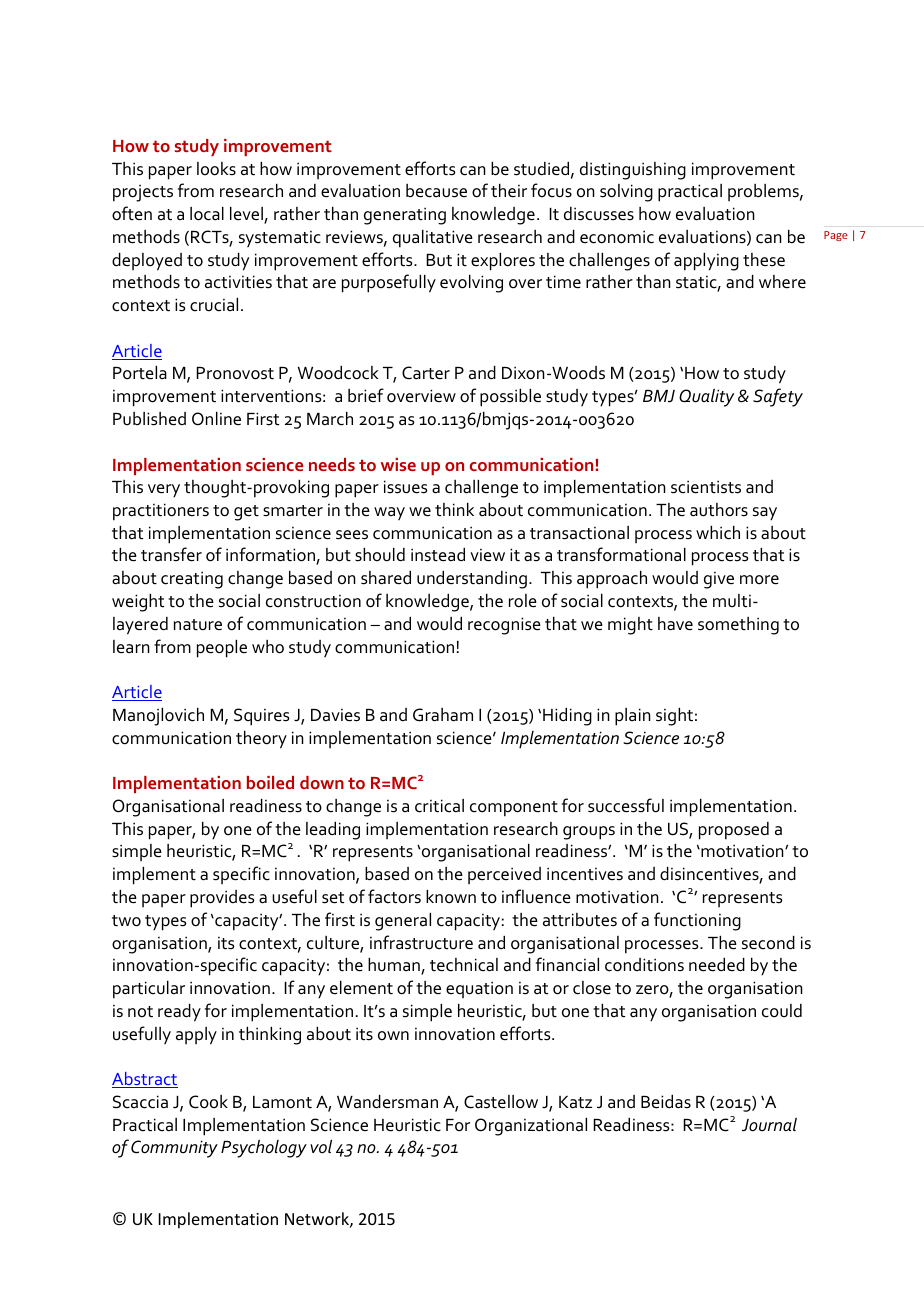 Image resolution: width=924 pixels, height=1308 pixels. What do you see at coordinates (531, 1127) in the page?
I see `Organizational` at bounding box center [531, 1127].
